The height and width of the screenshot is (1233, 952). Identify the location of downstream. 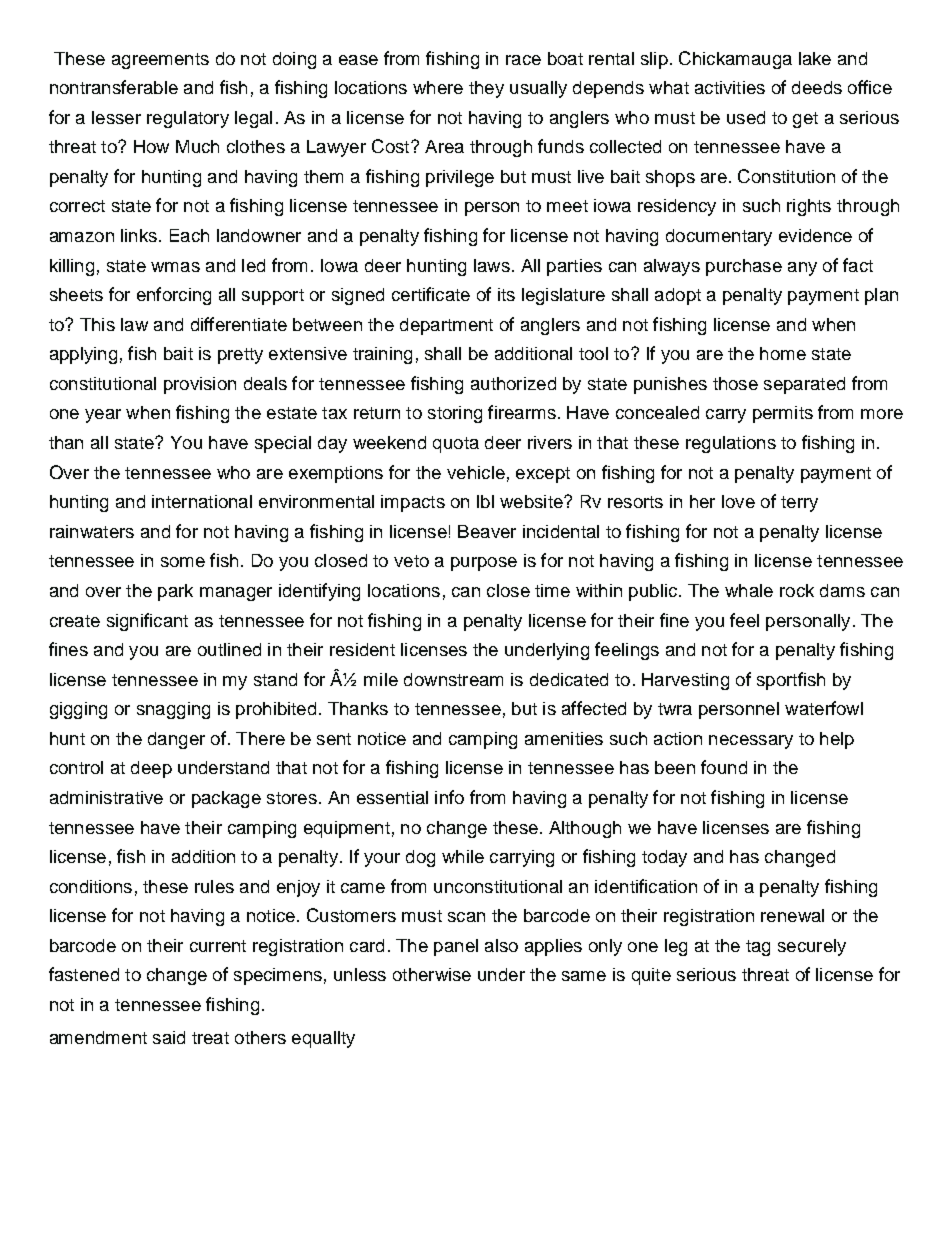
(453, 679).
